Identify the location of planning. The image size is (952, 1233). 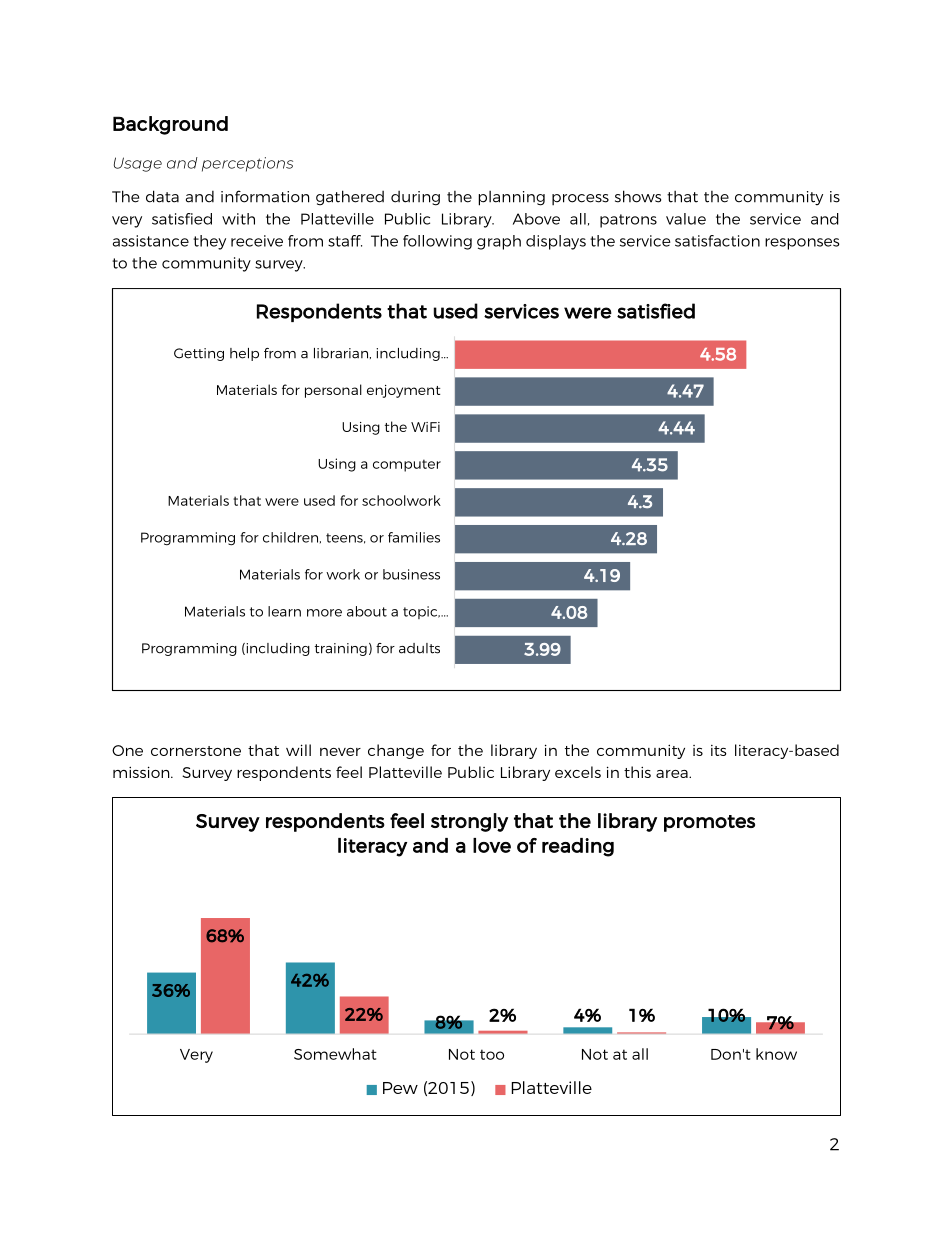
(511, 198).
